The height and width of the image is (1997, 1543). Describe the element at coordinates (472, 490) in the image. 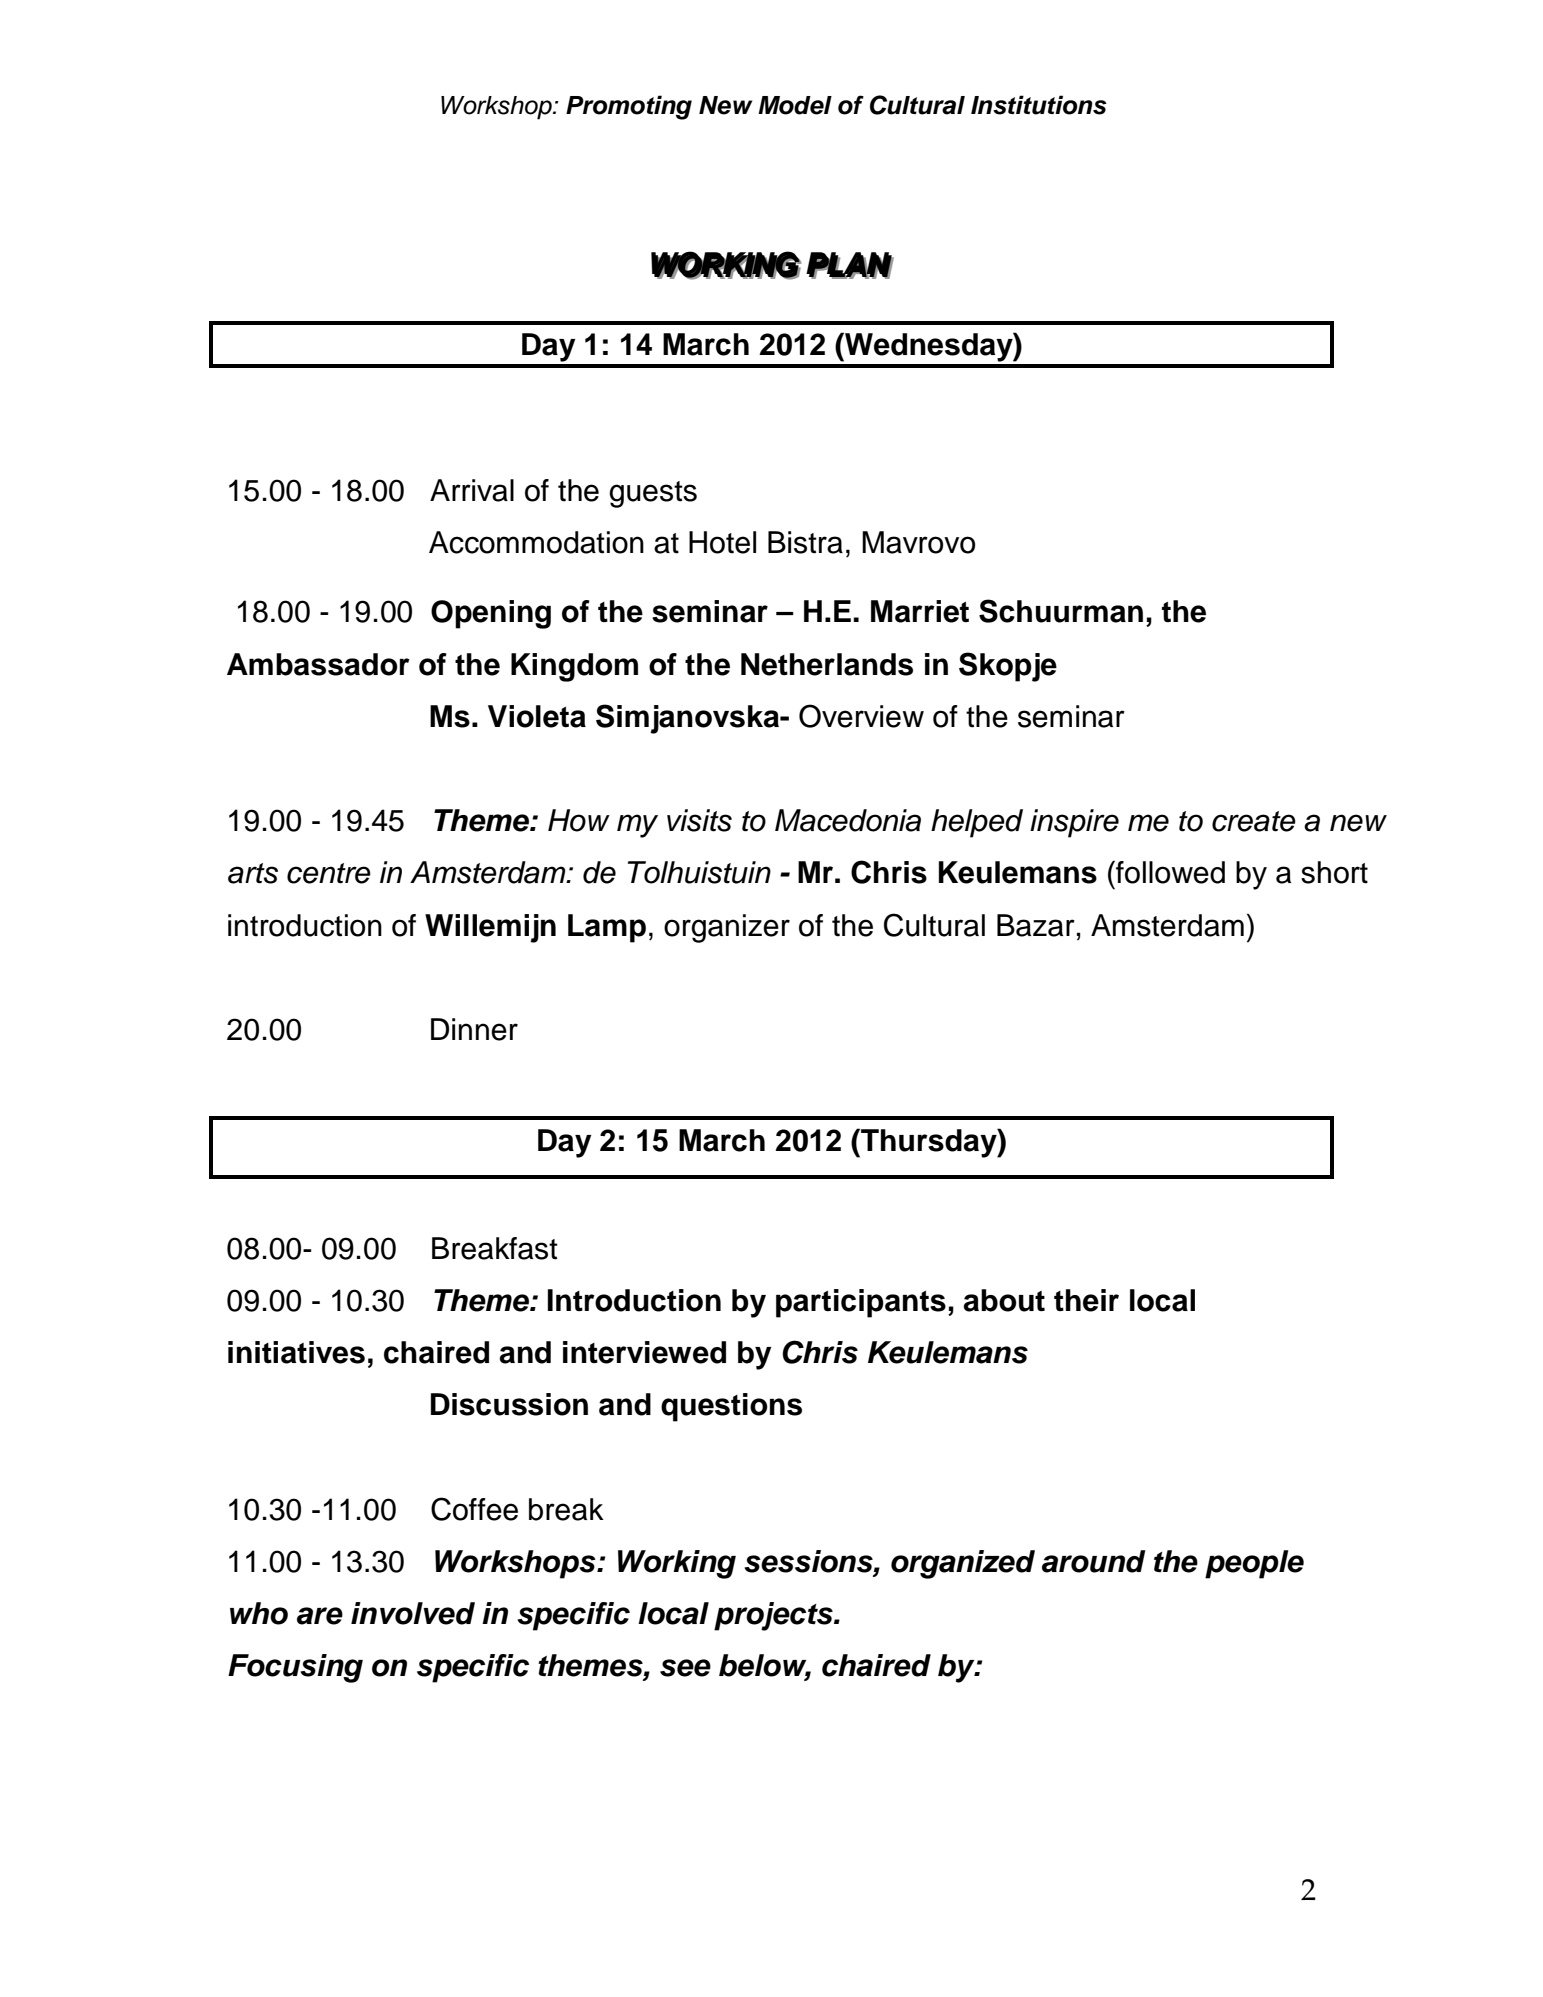

I see `Arrival` at that location.
